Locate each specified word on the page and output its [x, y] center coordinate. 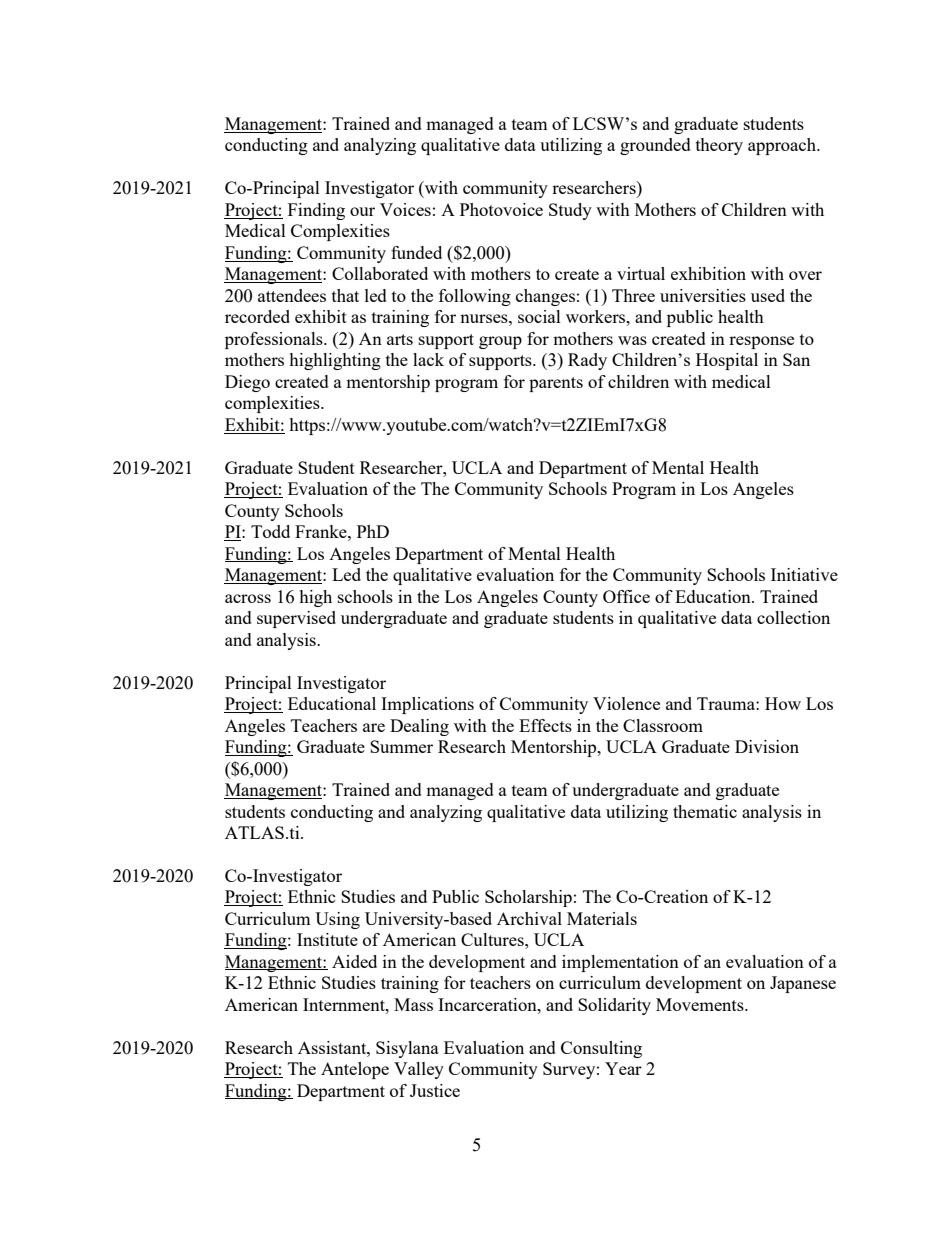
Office [626, 596]
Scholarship [528, 898]
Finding [316, 211]
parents [556, 384]
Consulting [601, 1049]
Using [337, 920]
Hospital [727, 361]
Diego [247, 383]
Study [570, 211]
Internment [345, 1004]
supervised [296, 619]
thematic [705, 811]
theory [719, 146]
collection [793, 617]
